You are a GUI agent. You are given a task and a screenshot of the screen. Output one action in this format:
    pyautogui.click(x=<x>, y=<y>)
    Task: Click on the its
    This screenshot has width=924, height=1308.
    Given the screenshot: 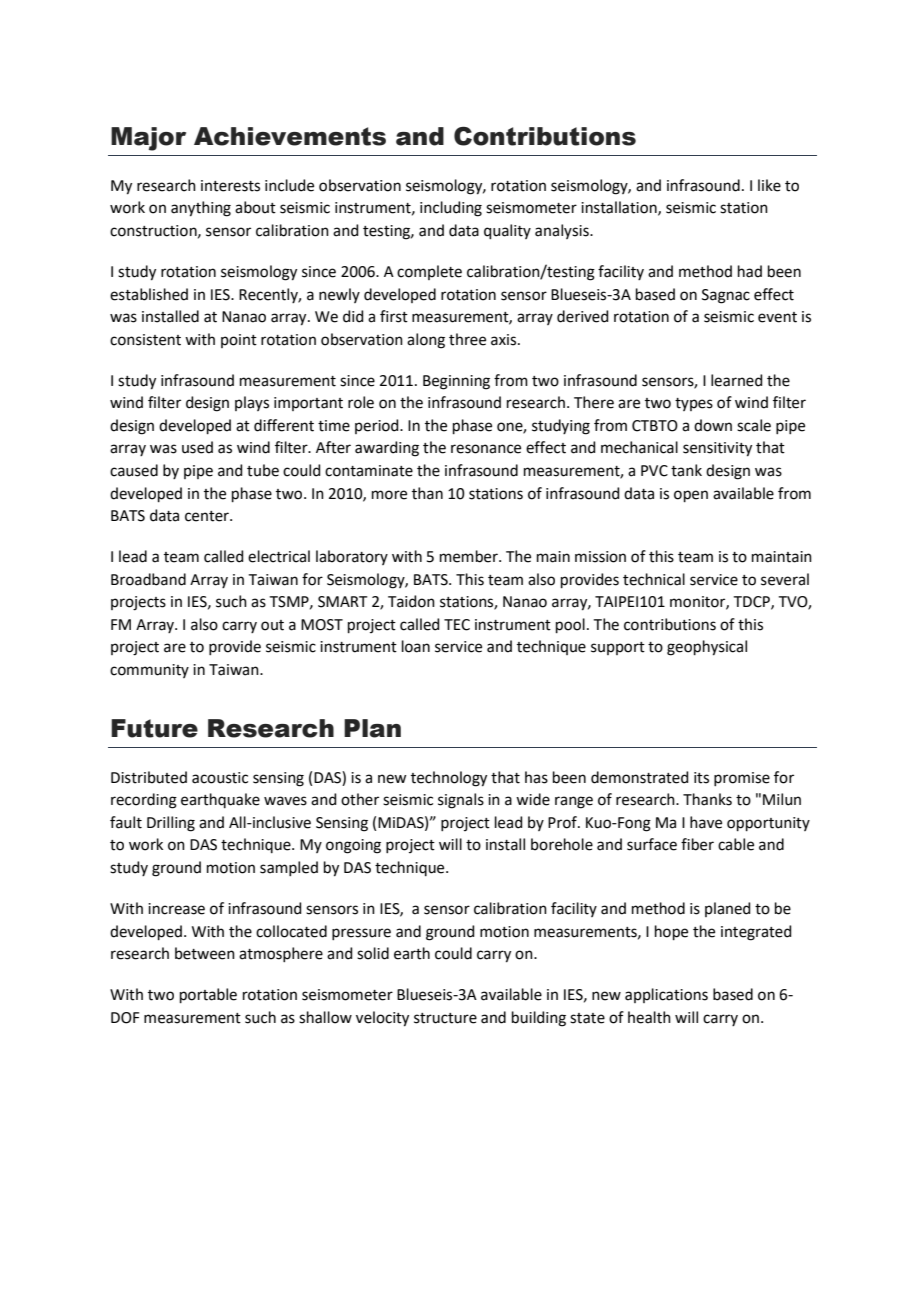 What is the action you would take?
    pyautogui.click(x=701, y=778)
